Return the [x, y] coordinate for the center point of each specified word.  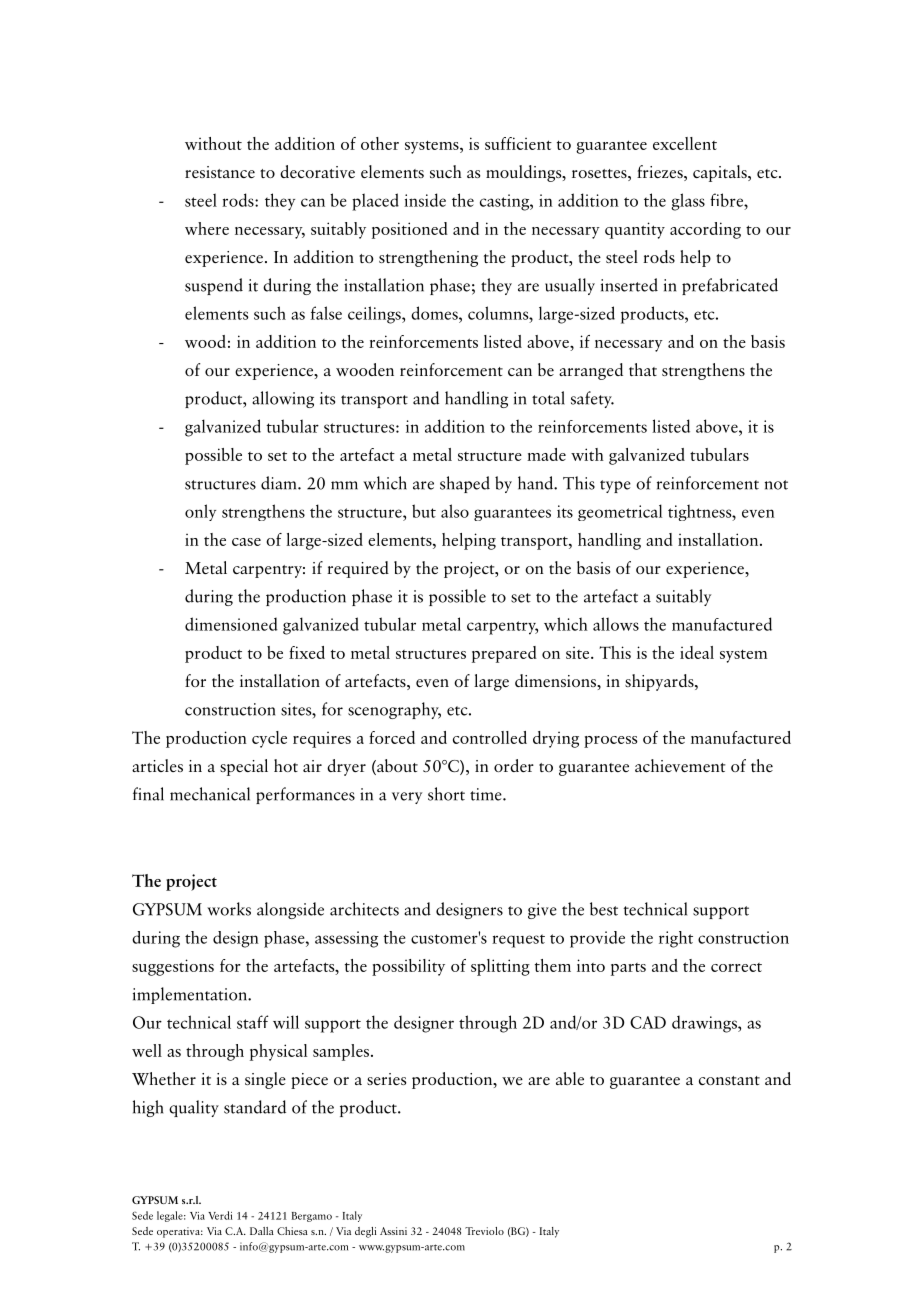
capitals [721, 173]
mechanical [210, 794]
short [446, 794]
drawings [705, 1024]
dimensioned [231, 624]
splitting [500, 967]
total [548, 398]
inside [425, 200]
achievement [680, 765]
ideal [697, 652]
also [455, 511]
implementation [191, 995]
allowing [283, 399]
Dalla [262, 1231]
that [643, 369]
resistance [220, 172]
